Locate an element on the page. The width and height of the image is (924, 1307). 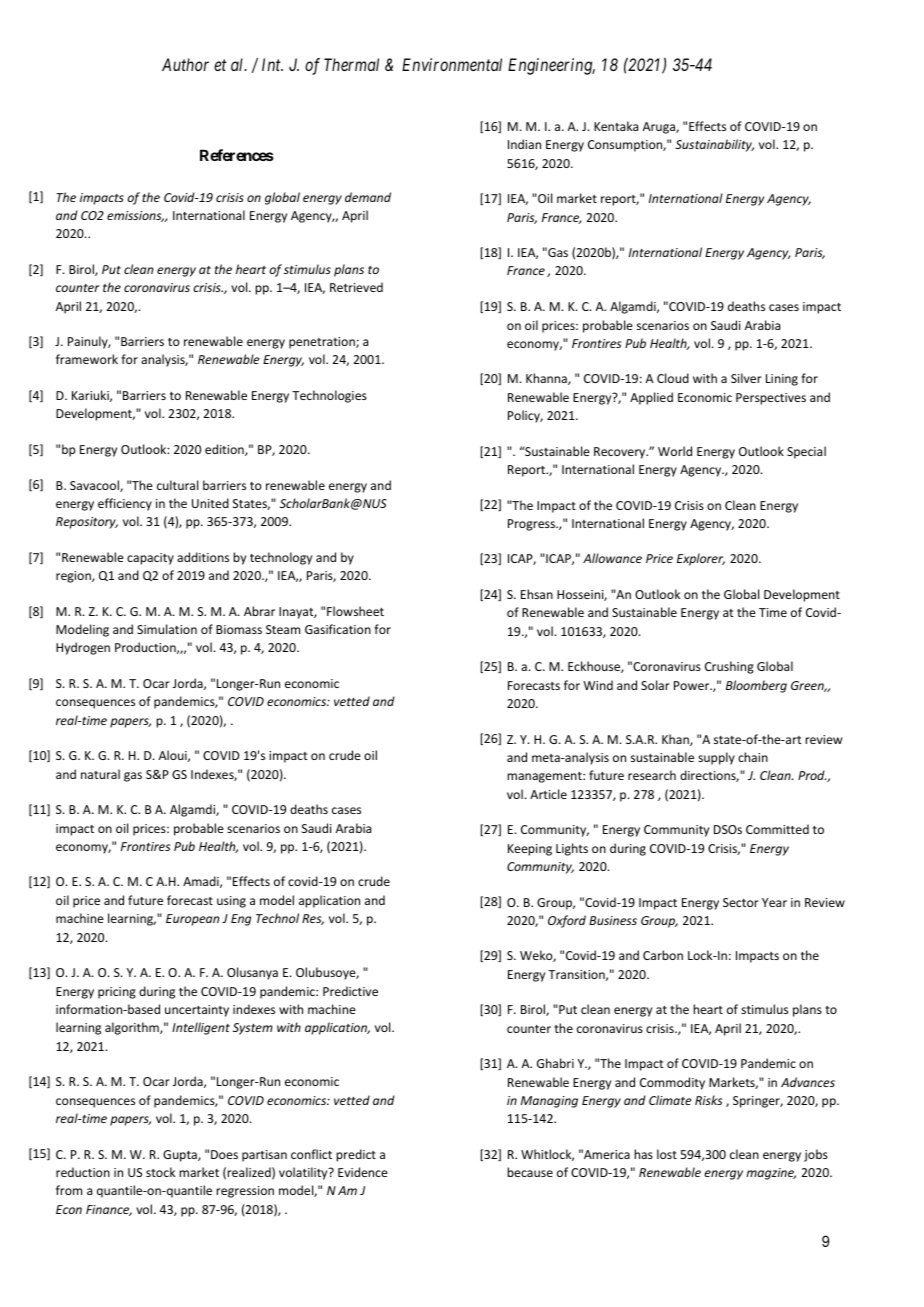
Sustainability is located at coordinates (714, 145).
